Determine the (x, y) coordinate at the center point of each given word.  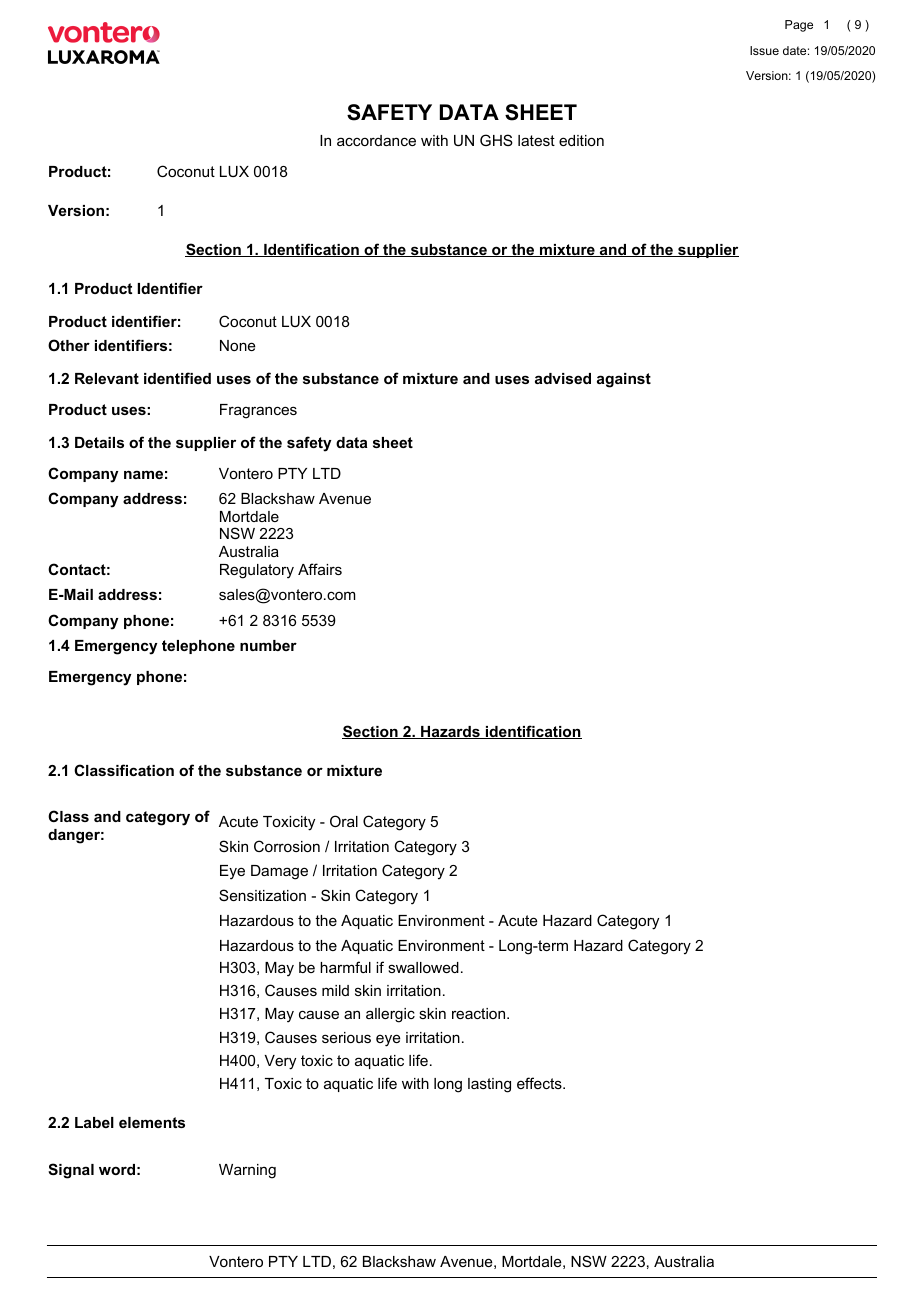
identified (177, 378)
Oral (344, 821)
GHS (496, 140)
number (268, 645)
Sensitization (262, 895)
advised (563, 378)
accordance (376, 140)
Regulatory (257, 571)
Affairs (320, 569)
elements (152, 1122)
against (624, 380)
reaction (480, 1013)
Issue (764, 50)
